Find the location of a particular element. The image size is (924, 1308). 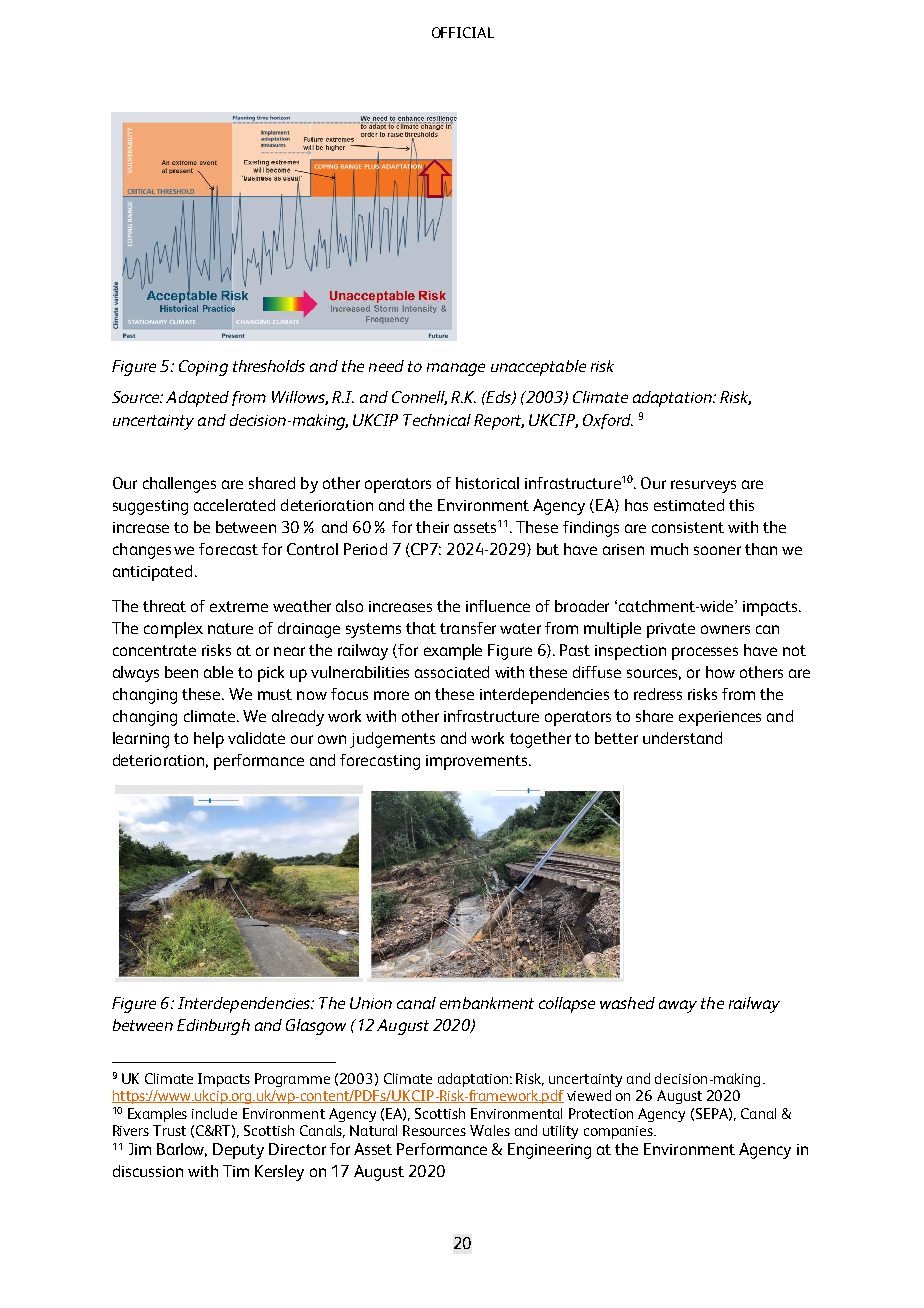

include is located at coordinates (214, 1113).
